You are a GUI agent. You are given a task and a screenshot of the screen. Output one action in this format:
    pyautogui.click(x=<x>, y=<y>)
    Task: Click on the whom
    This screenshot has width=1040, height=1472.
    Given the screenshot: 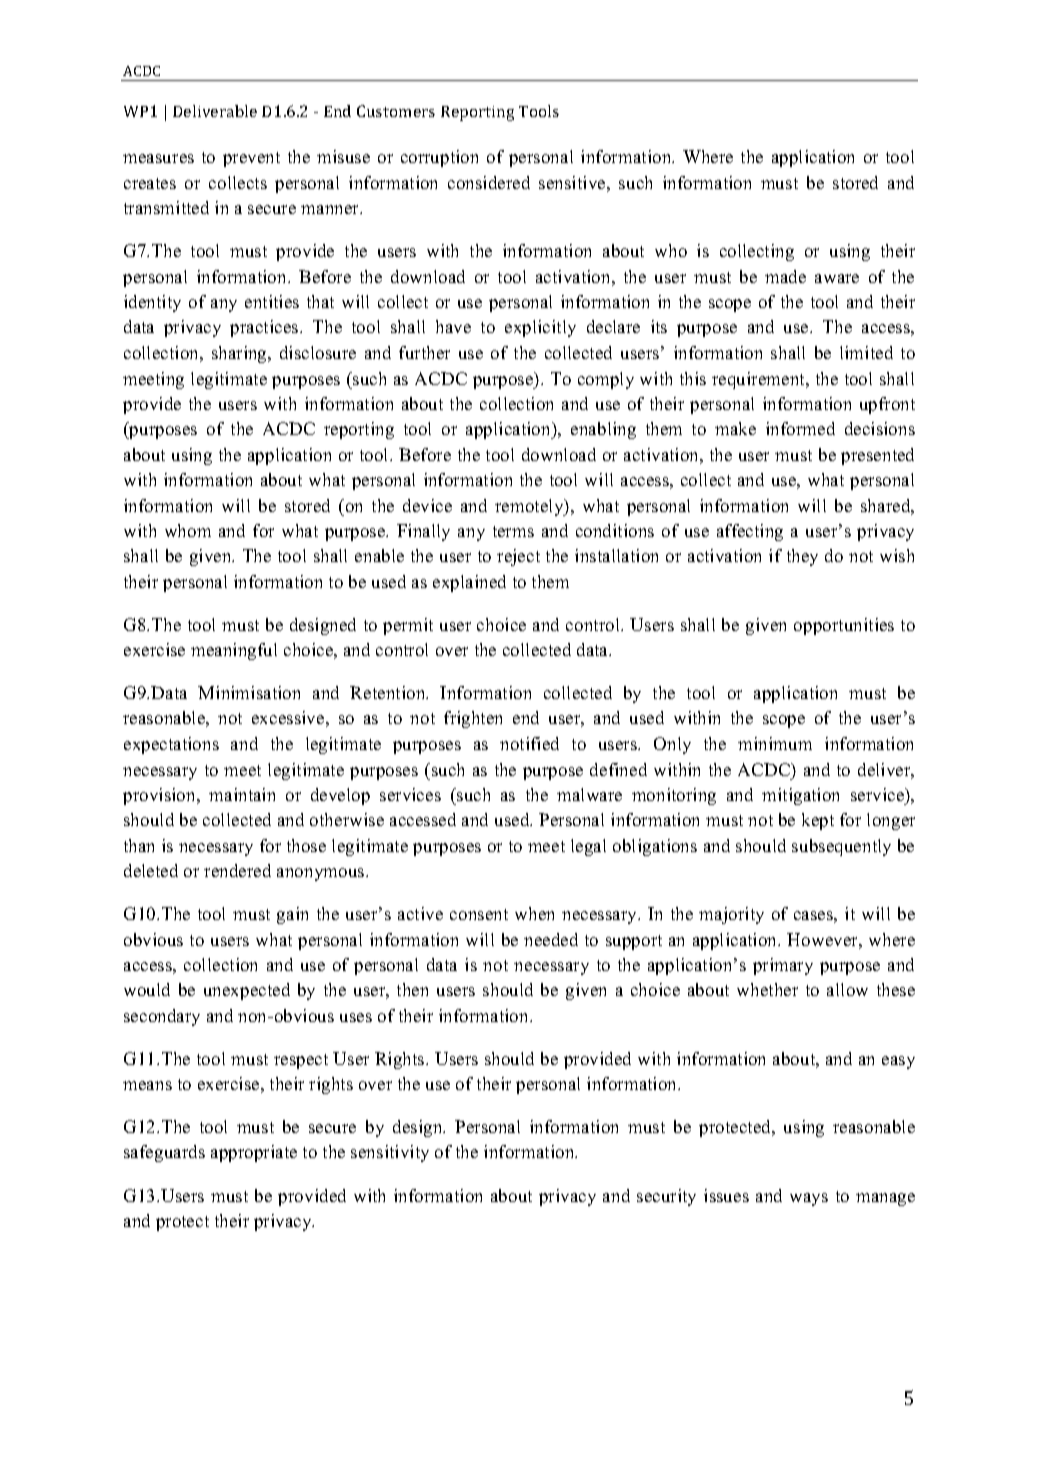 What is the action you would take?
    pyautogui.click(x=188, y=530)
